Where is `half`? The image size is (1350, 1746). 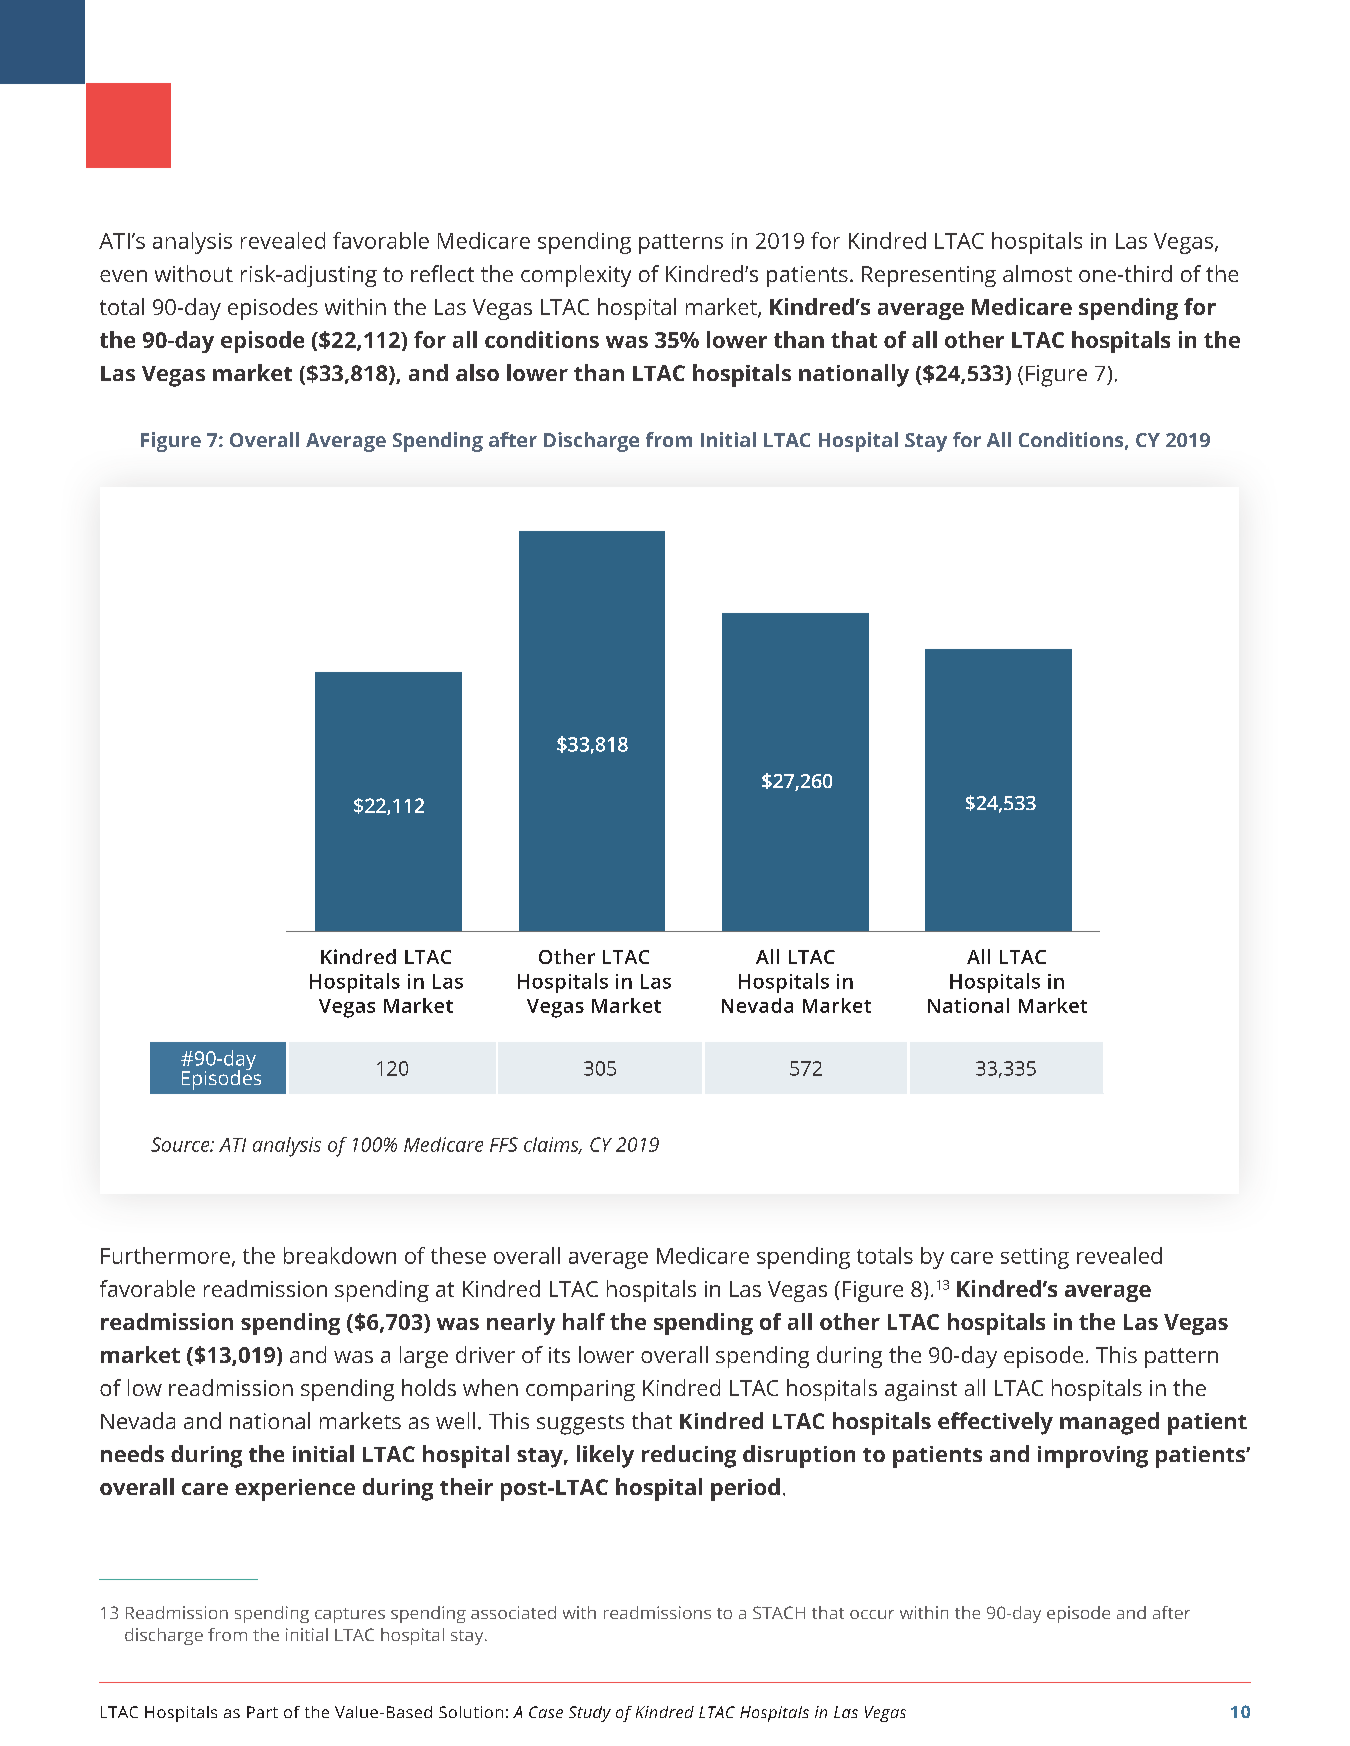 half is located at coordinates (584, 1321).
